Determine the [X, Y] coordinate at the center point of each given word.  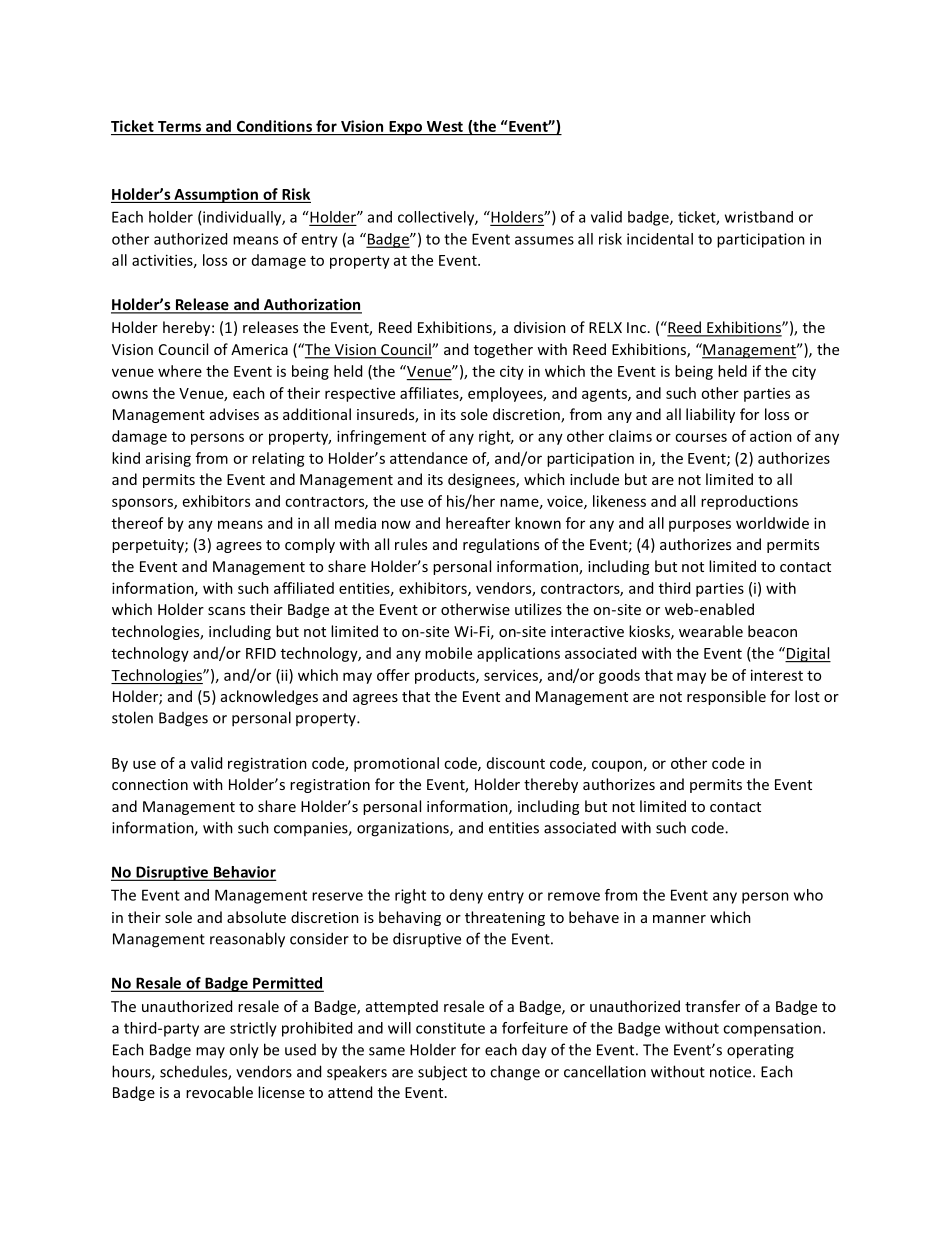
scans [226, 611]
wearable [711, 631]
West [445, 126]
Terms [179, 126]
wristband [759, 217]
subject [442, 1073]
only [244, 1051]
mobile [448, 653]
